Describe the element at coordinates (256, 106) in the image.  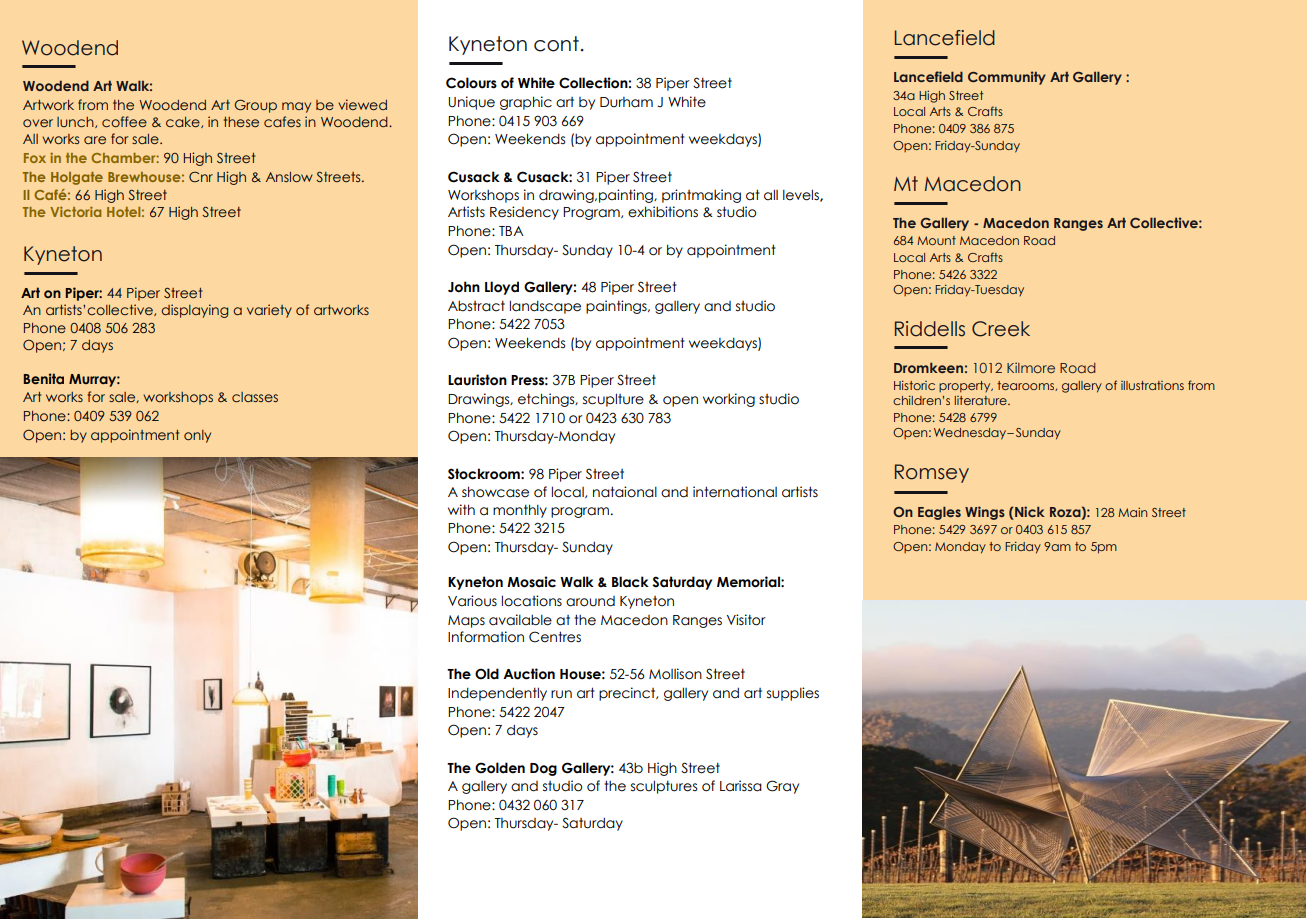
I see `Group` at that location.
